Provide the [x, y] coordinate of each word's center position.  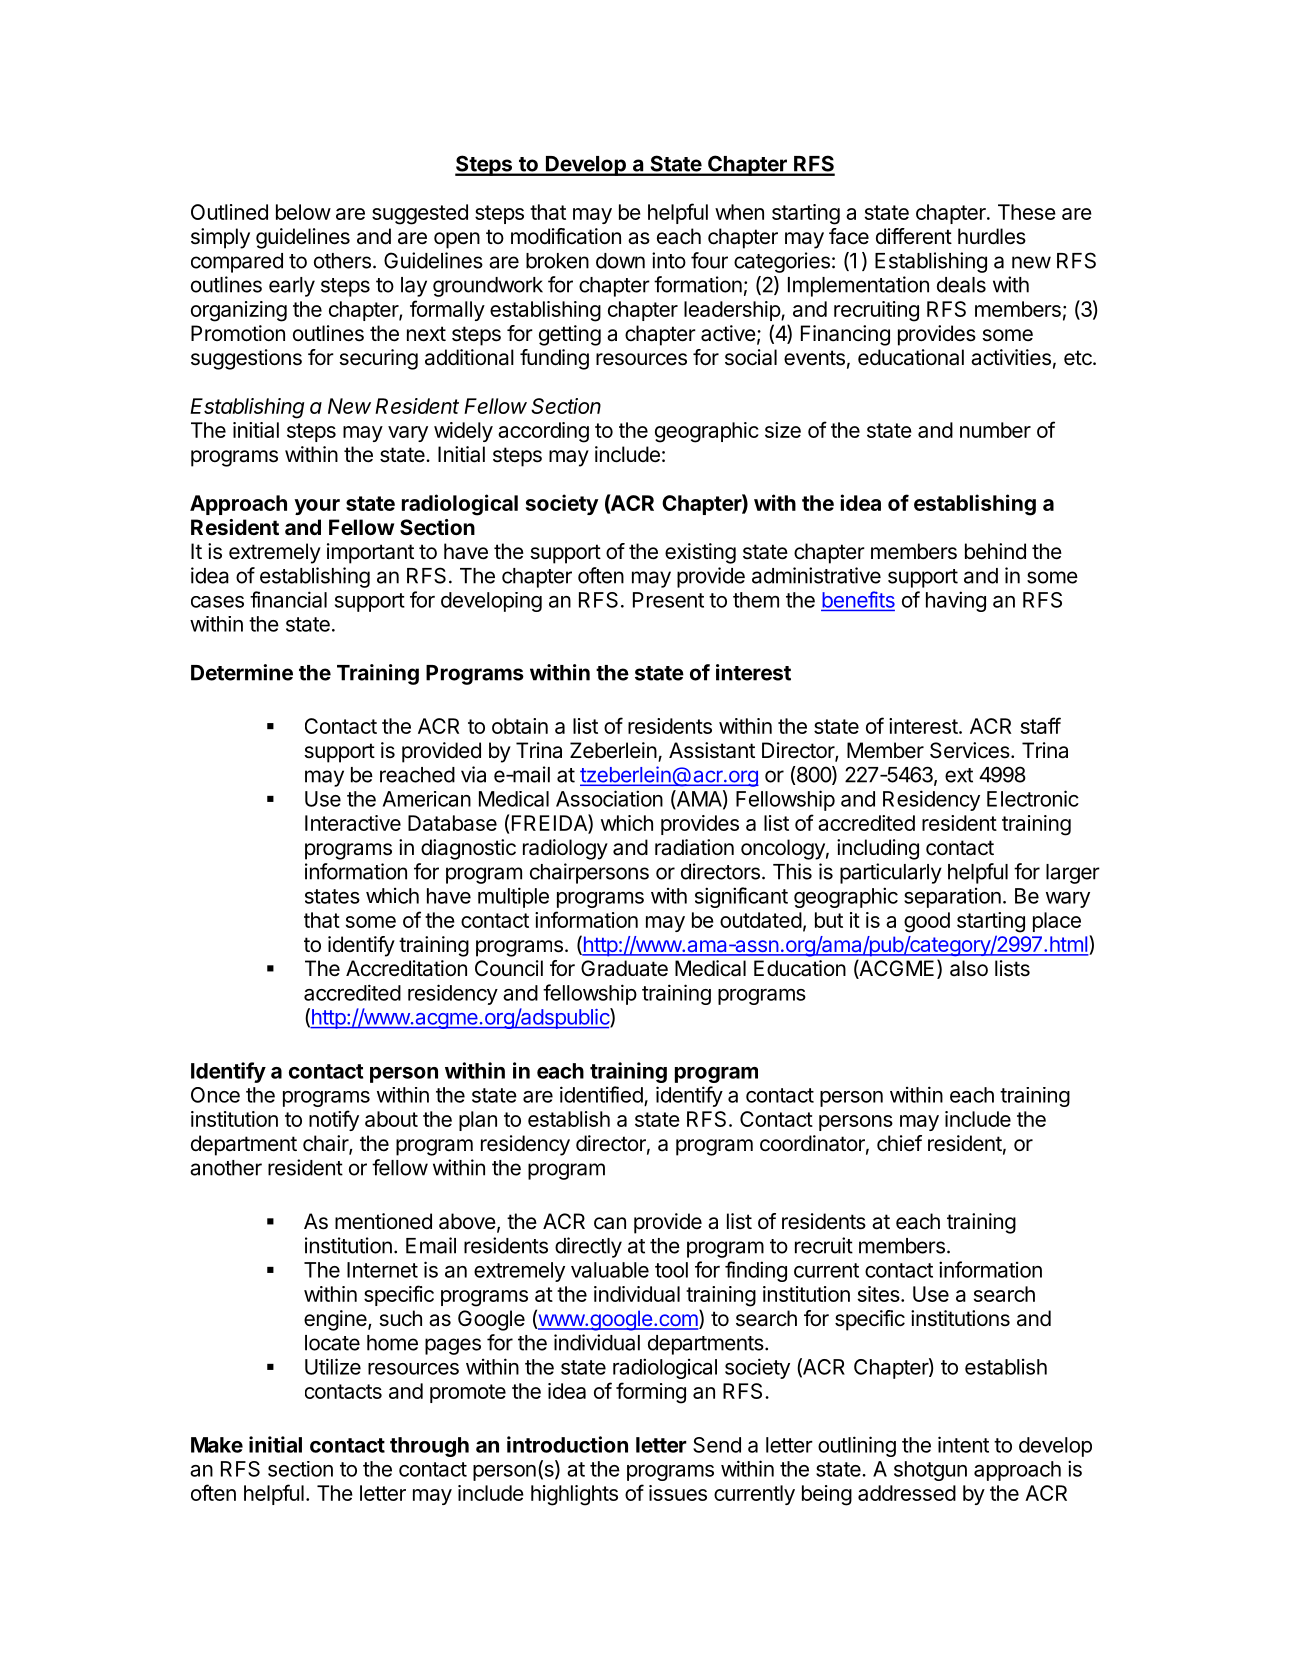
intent [963, 1444]
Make [217, 1445]
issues [678, 1493]
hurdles [992, 236]
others [342, 261]
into [669, 260]
